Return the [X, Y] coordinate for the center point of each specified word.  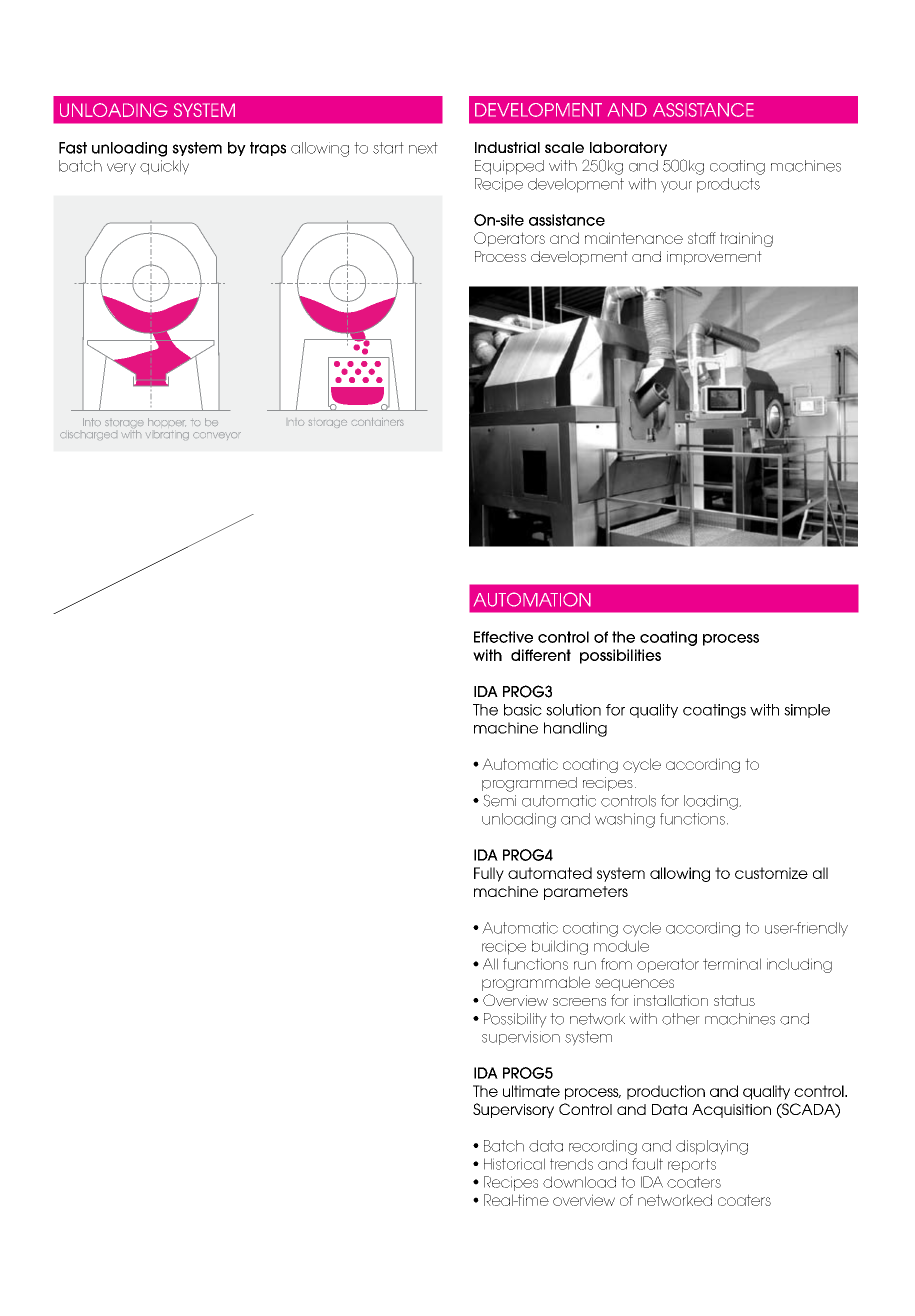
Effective [503, 637]
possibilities [620, 656]
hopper [167, 422]
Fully [489, 874]
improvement [714, 258]
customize [771, 873]
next [423, 148]
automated [550, 873]
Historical [514, 1164]
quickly [164, 167]
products [728, 185]
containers [378, 422]
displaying [712, 1147]
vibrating [167, 436]
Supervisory [513, 1110]
